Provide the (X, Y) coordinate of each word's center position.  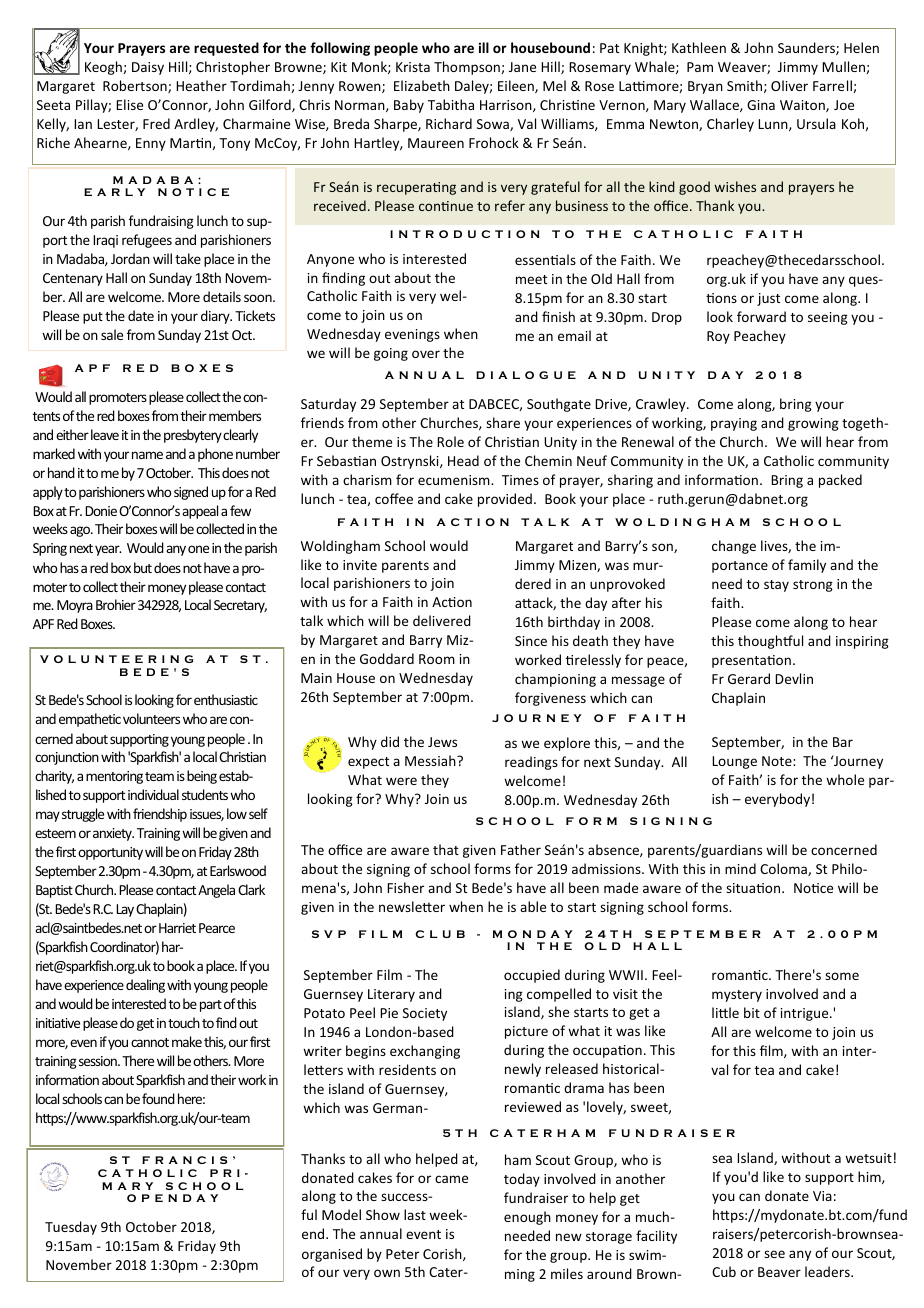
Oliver (789, 85)
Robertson (136, 86)
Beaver (779, 1272)
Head (463, 460)
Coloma (784, 869)
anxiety (113, 834)
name (147, 455)
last (415, 1214)
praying (734, 424)
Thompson (468, 68)
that (446, 849)
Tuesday (71, 1228)
